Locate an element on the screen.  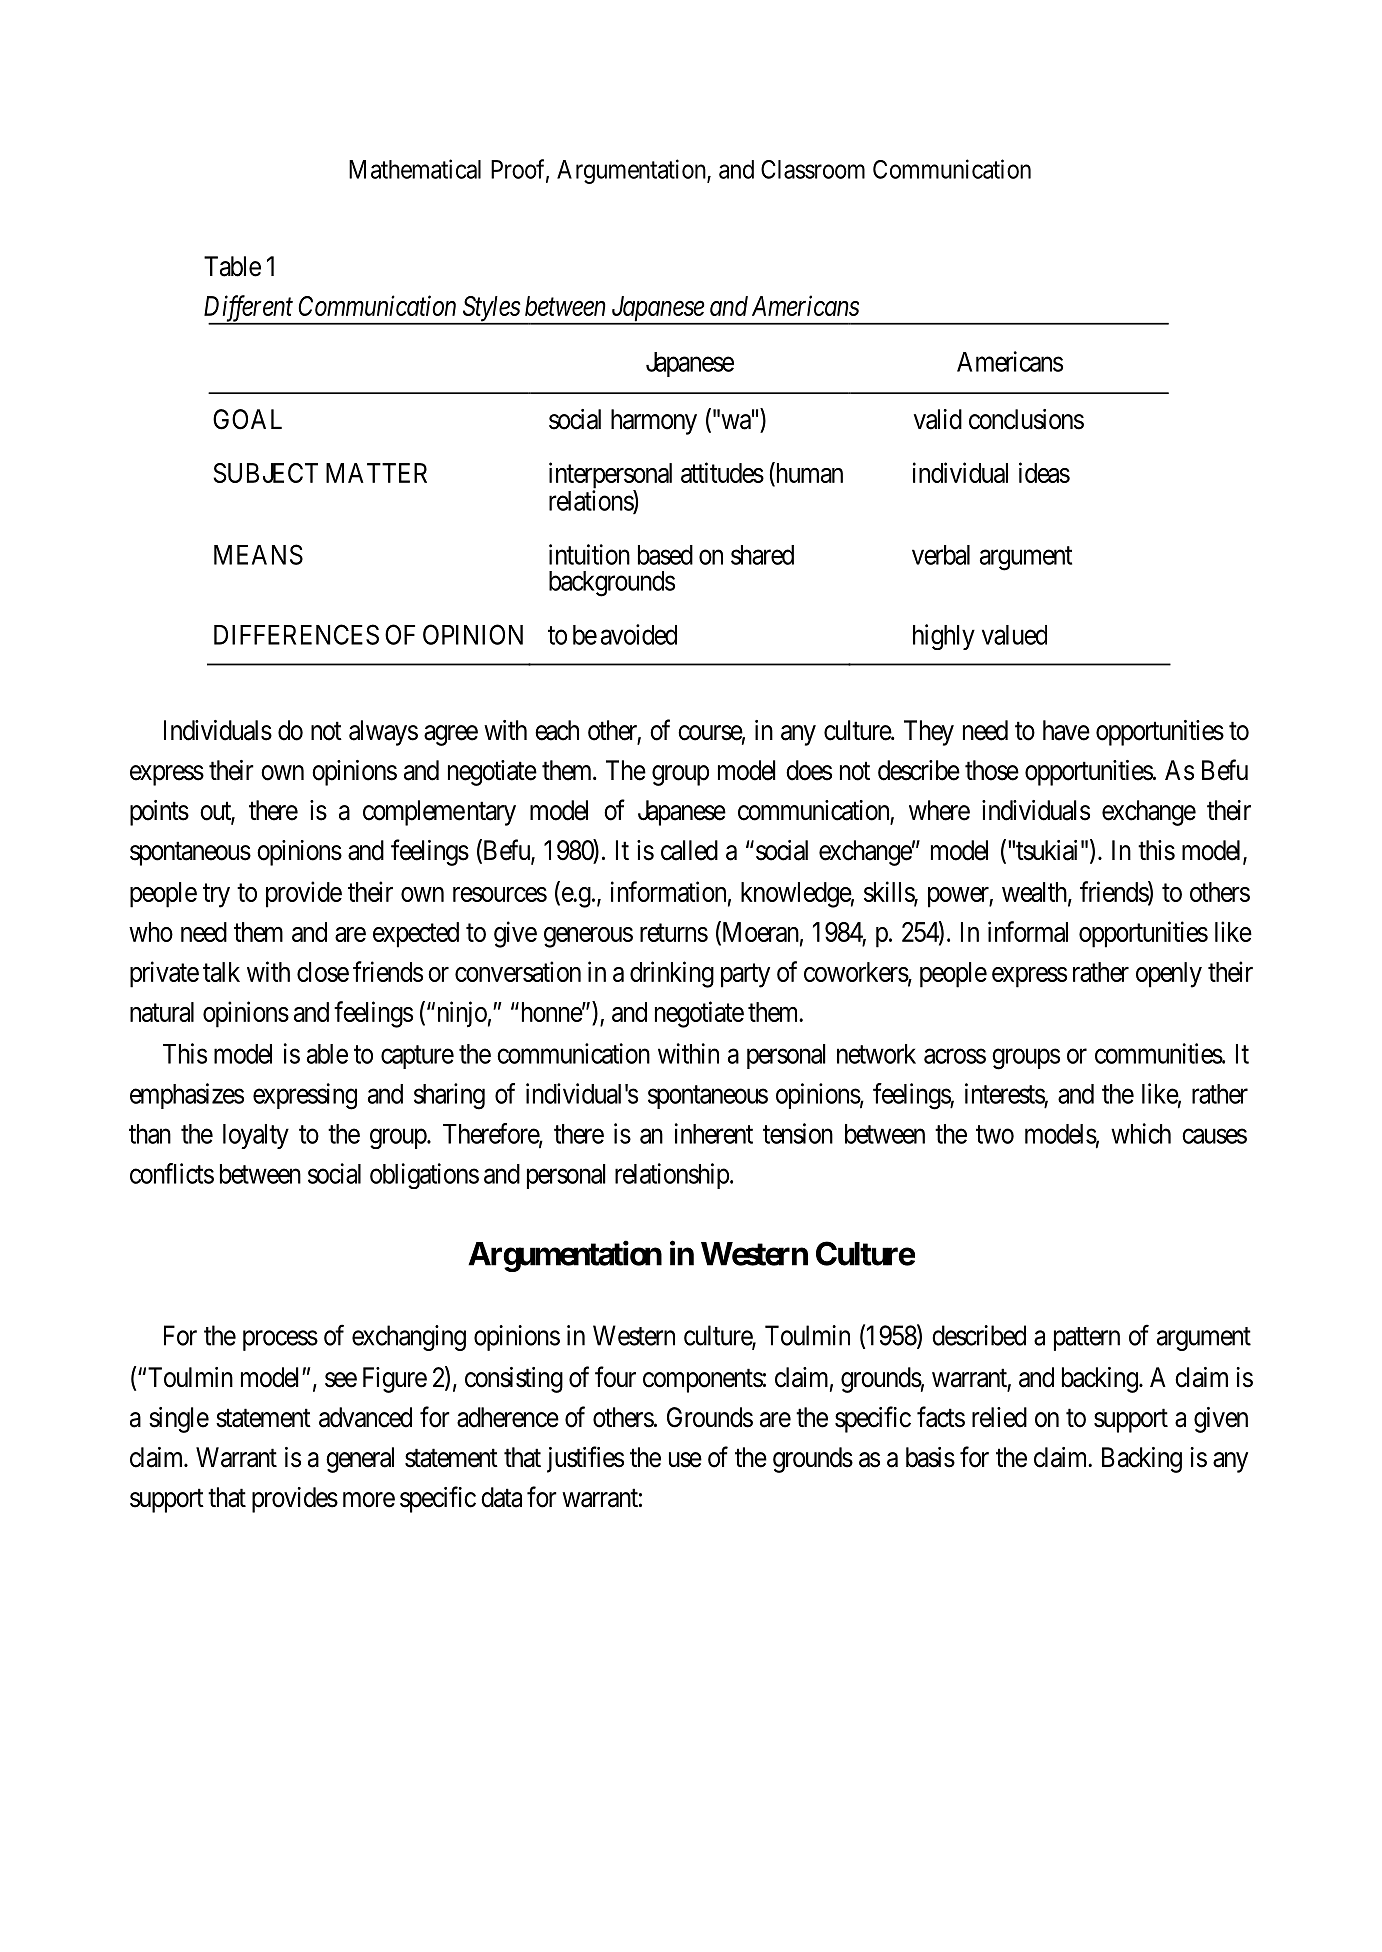
DIFFERENCES is located at coordinates (296, 634).
